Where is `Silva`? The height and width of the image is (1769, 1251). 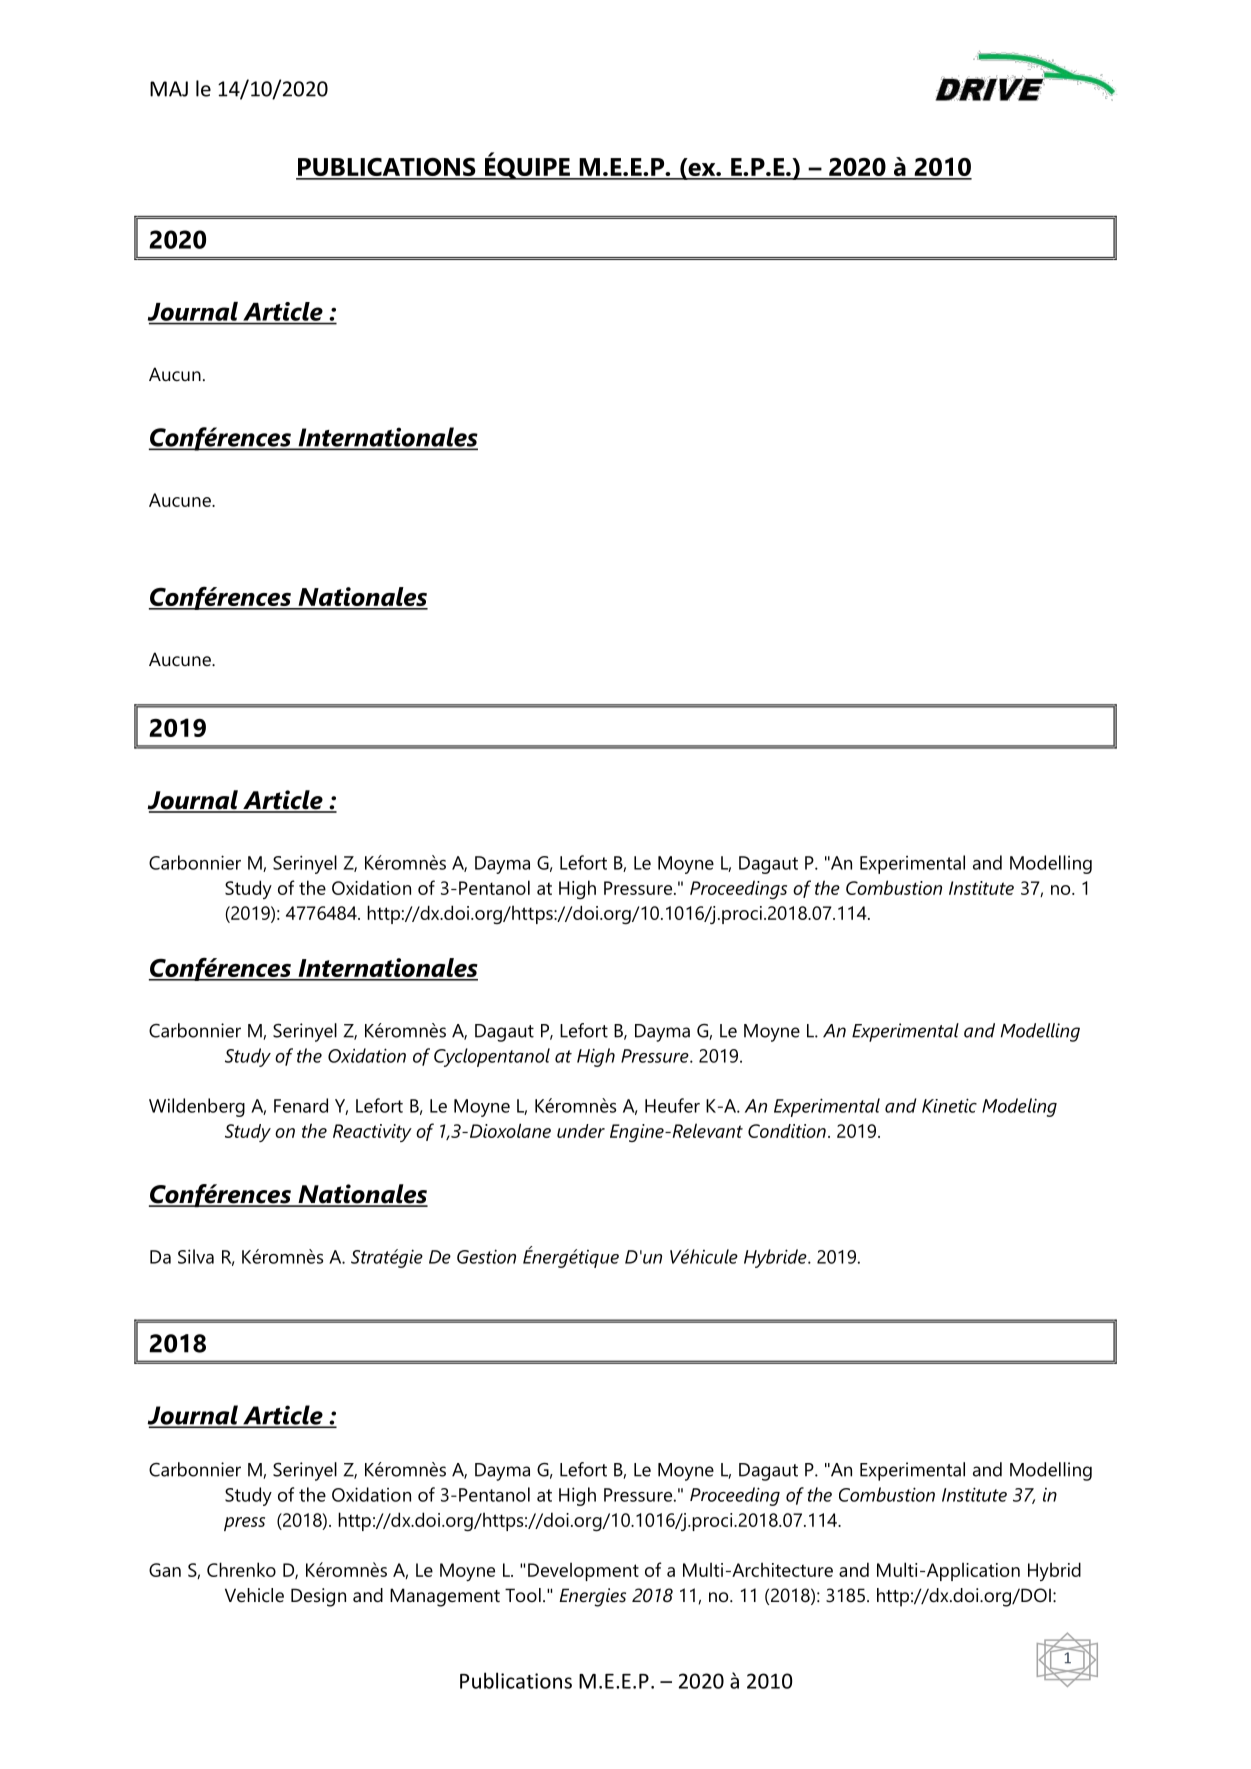
Silva is located at coordinates (196, 1256).
